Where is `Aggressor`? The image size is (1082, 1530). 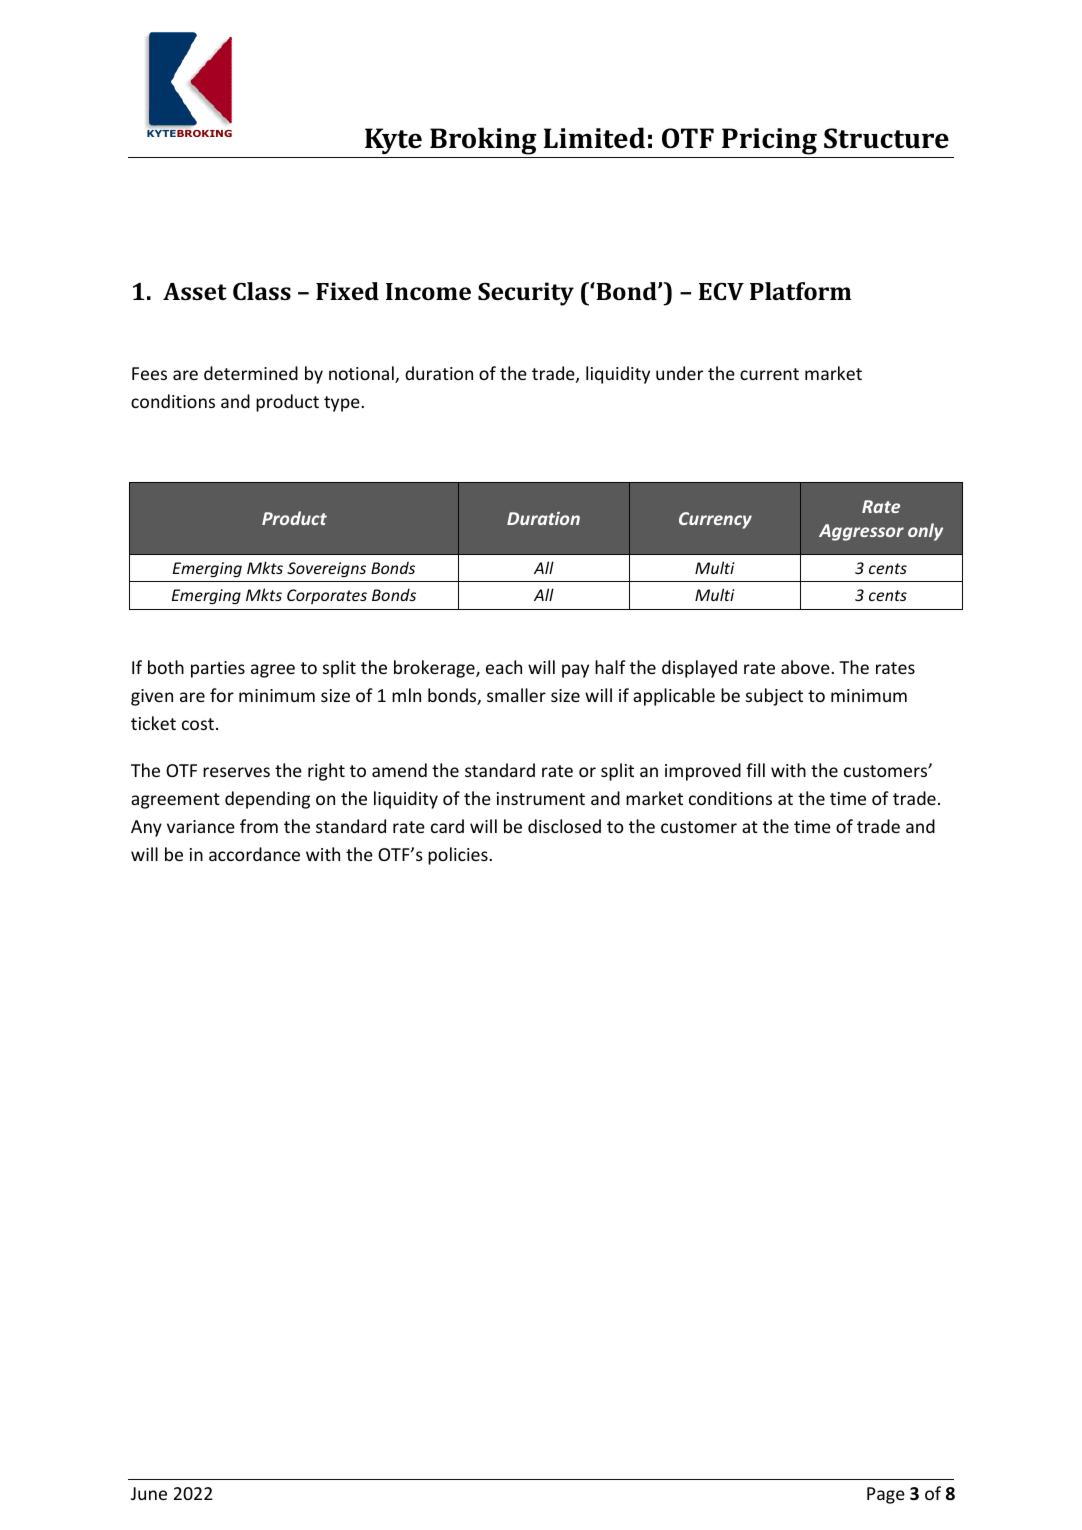
Aggressor is located at coordinates (861, 532).
